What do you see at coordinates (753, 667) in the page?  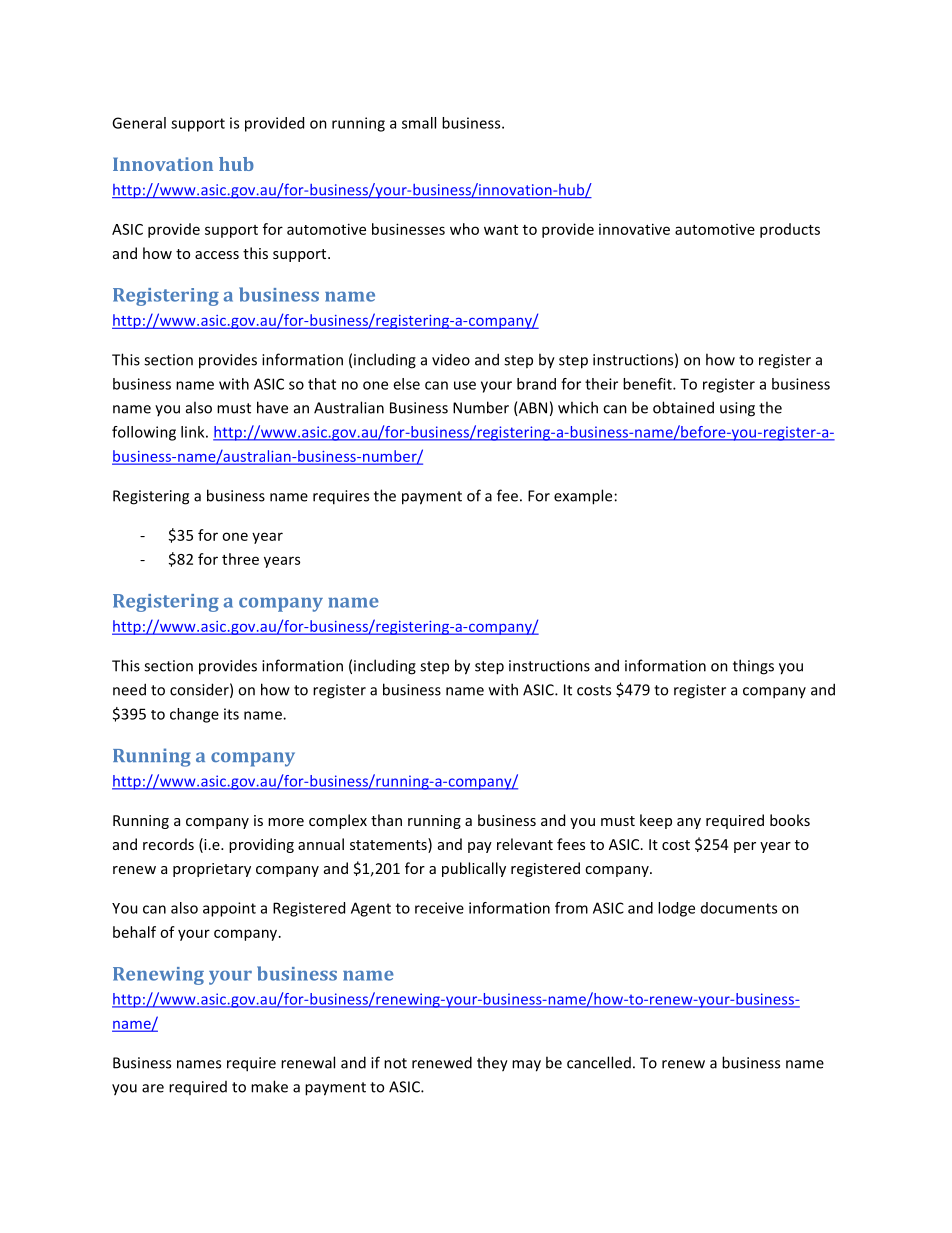 I see `things` at bounding box center [753, 667].
